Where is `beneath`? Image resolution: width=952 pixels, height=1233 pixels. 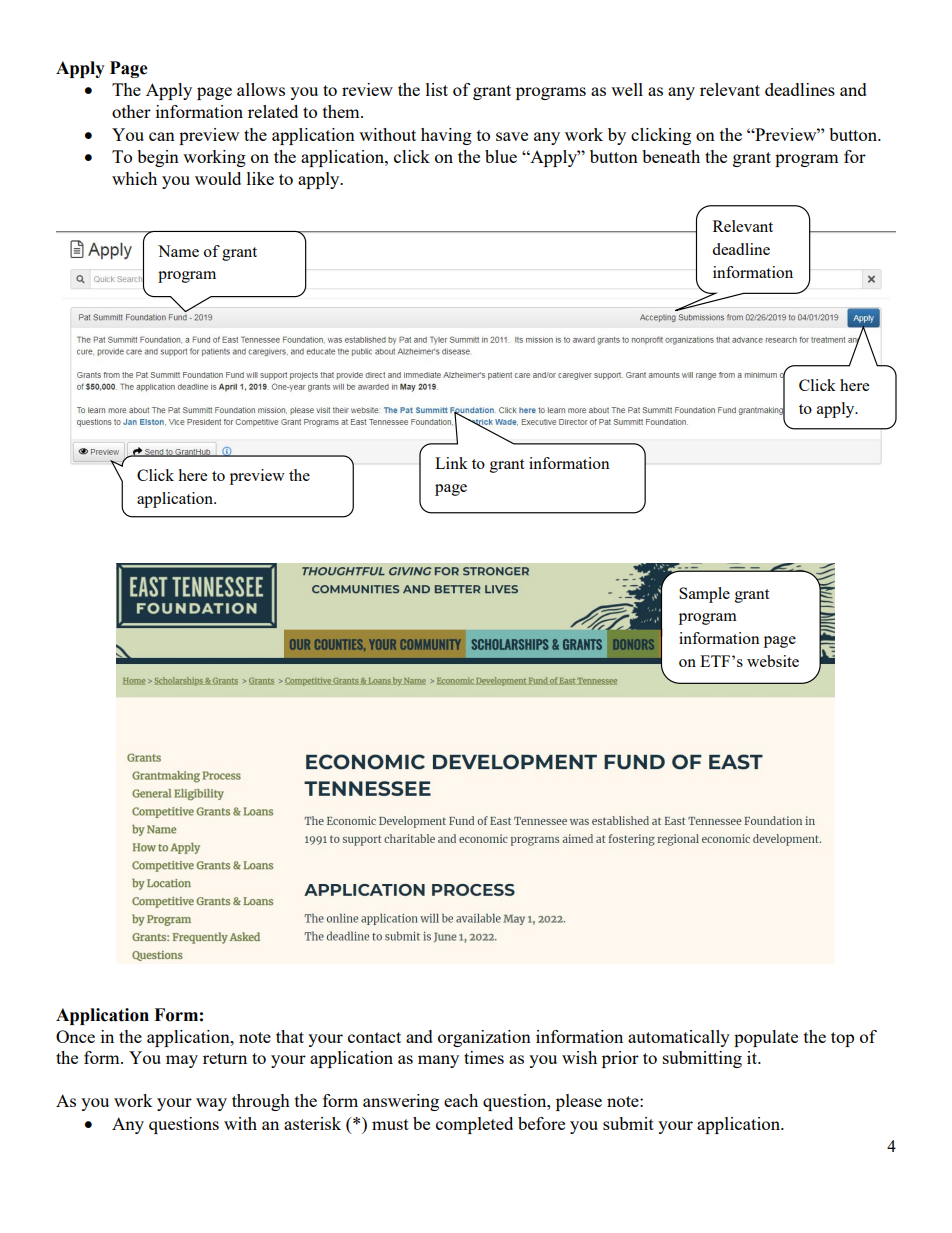
beneath is located at coordinates (671, 156).
